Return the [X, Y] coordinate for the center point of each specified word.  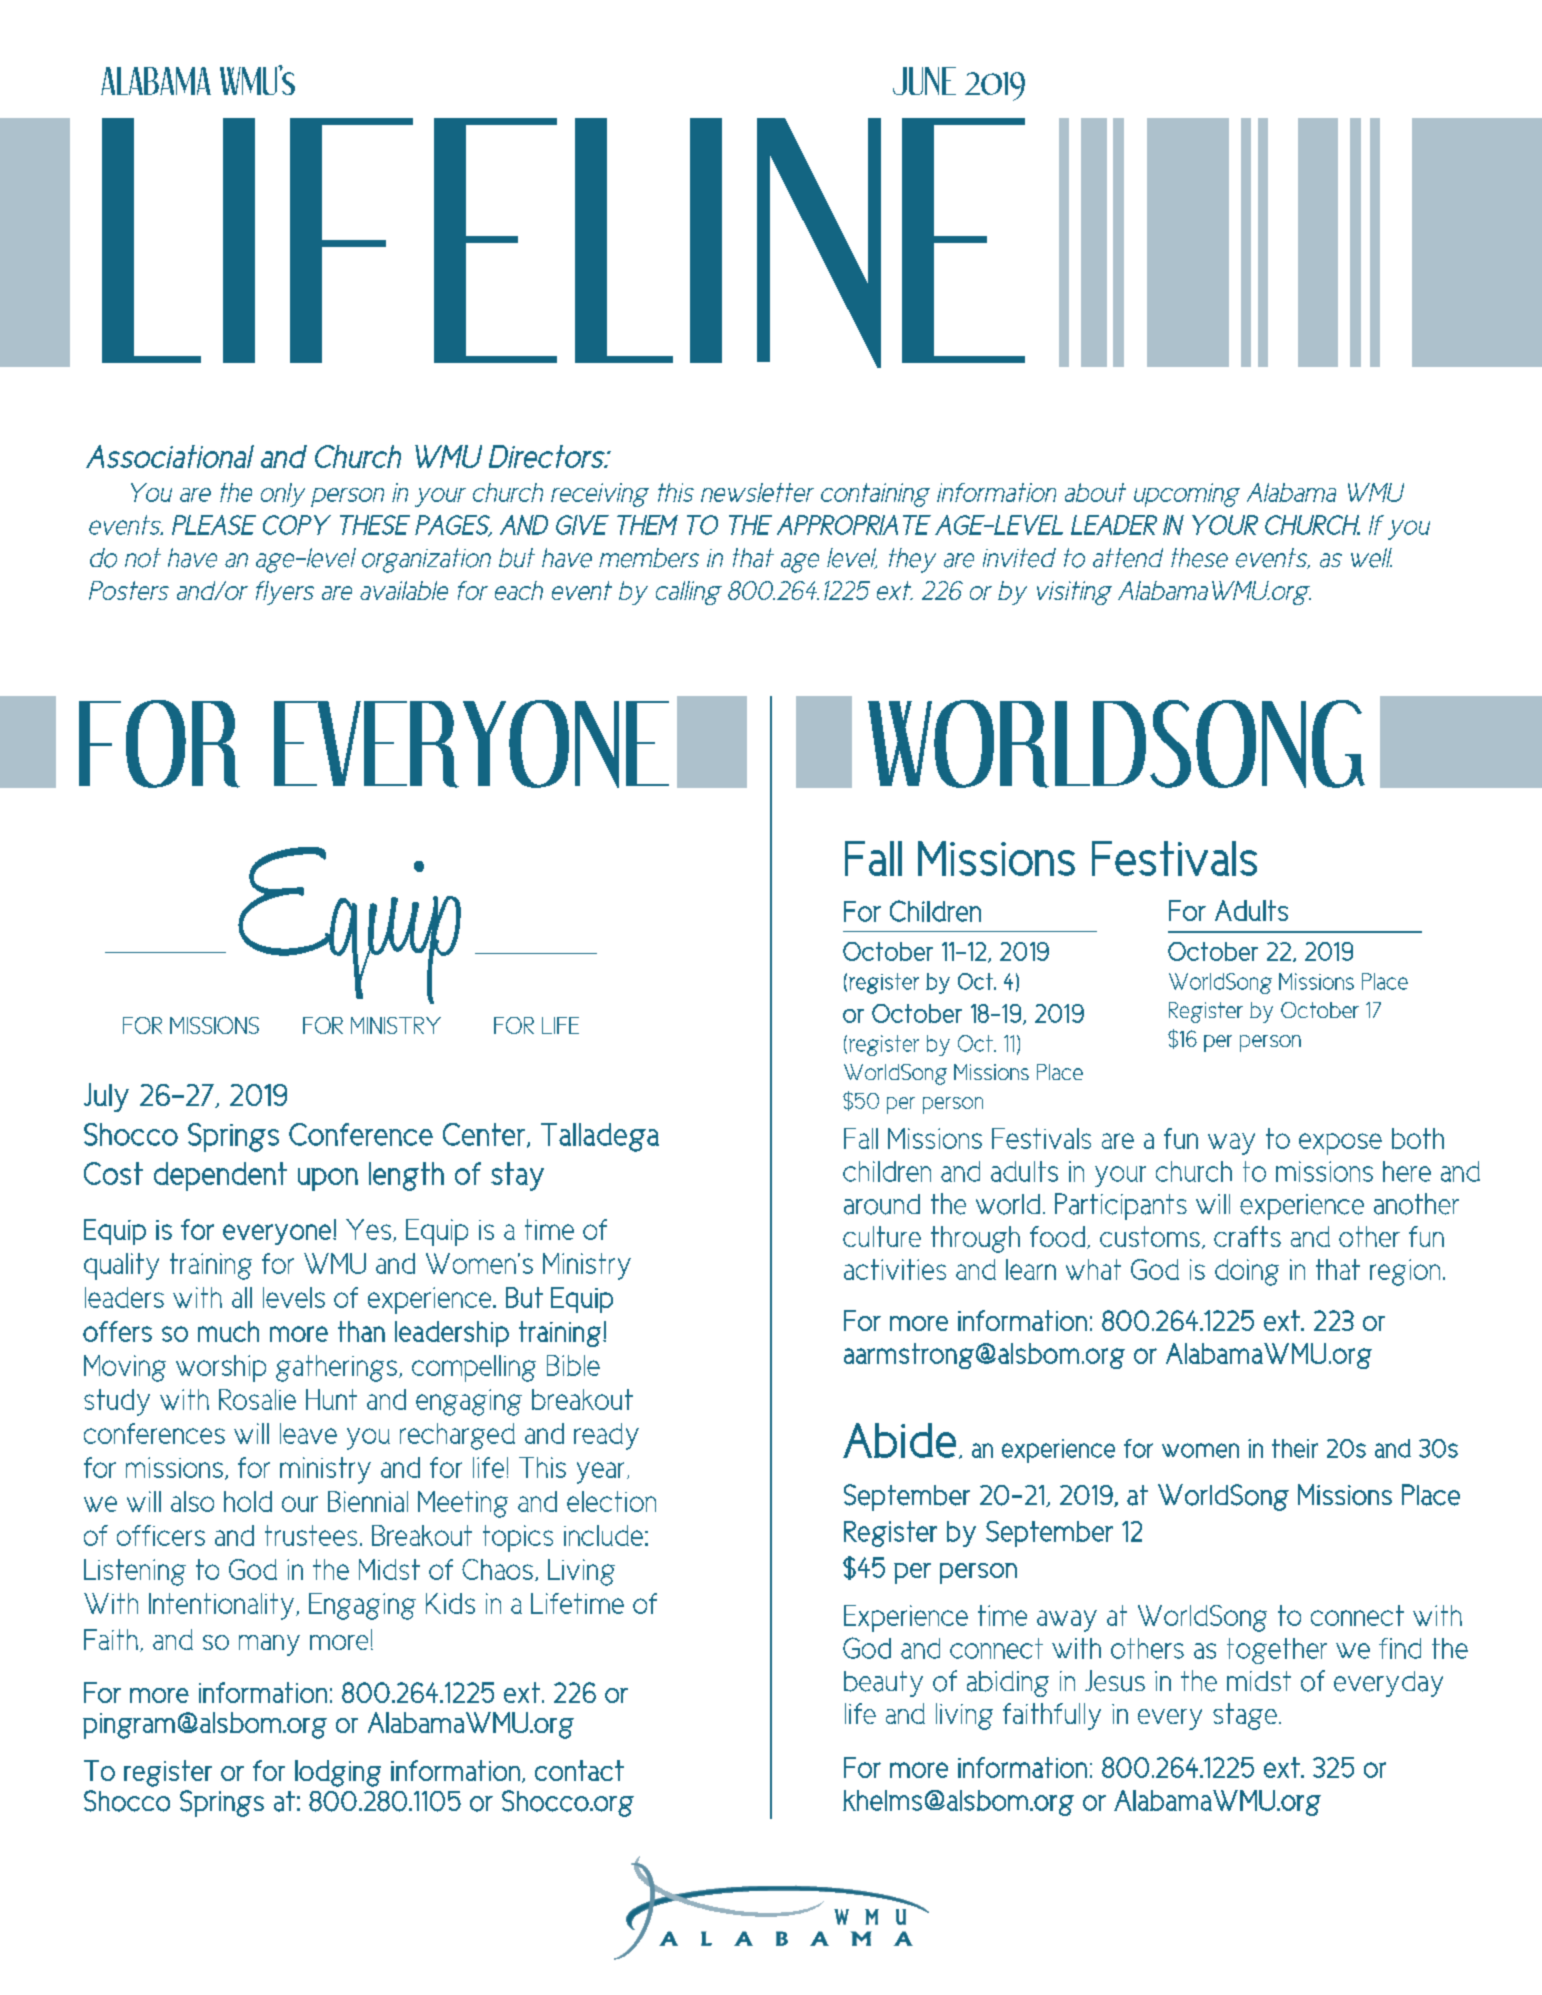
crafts [1247, 1236]
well [1371, 558]
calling [689, 593]
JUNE [924, 81]
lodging [338, 1773]
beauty [883, 1684]
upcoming [1187, 495]
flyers [285, 593]
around [882, 1204]
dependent [220, 1176]
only [283, 495]
